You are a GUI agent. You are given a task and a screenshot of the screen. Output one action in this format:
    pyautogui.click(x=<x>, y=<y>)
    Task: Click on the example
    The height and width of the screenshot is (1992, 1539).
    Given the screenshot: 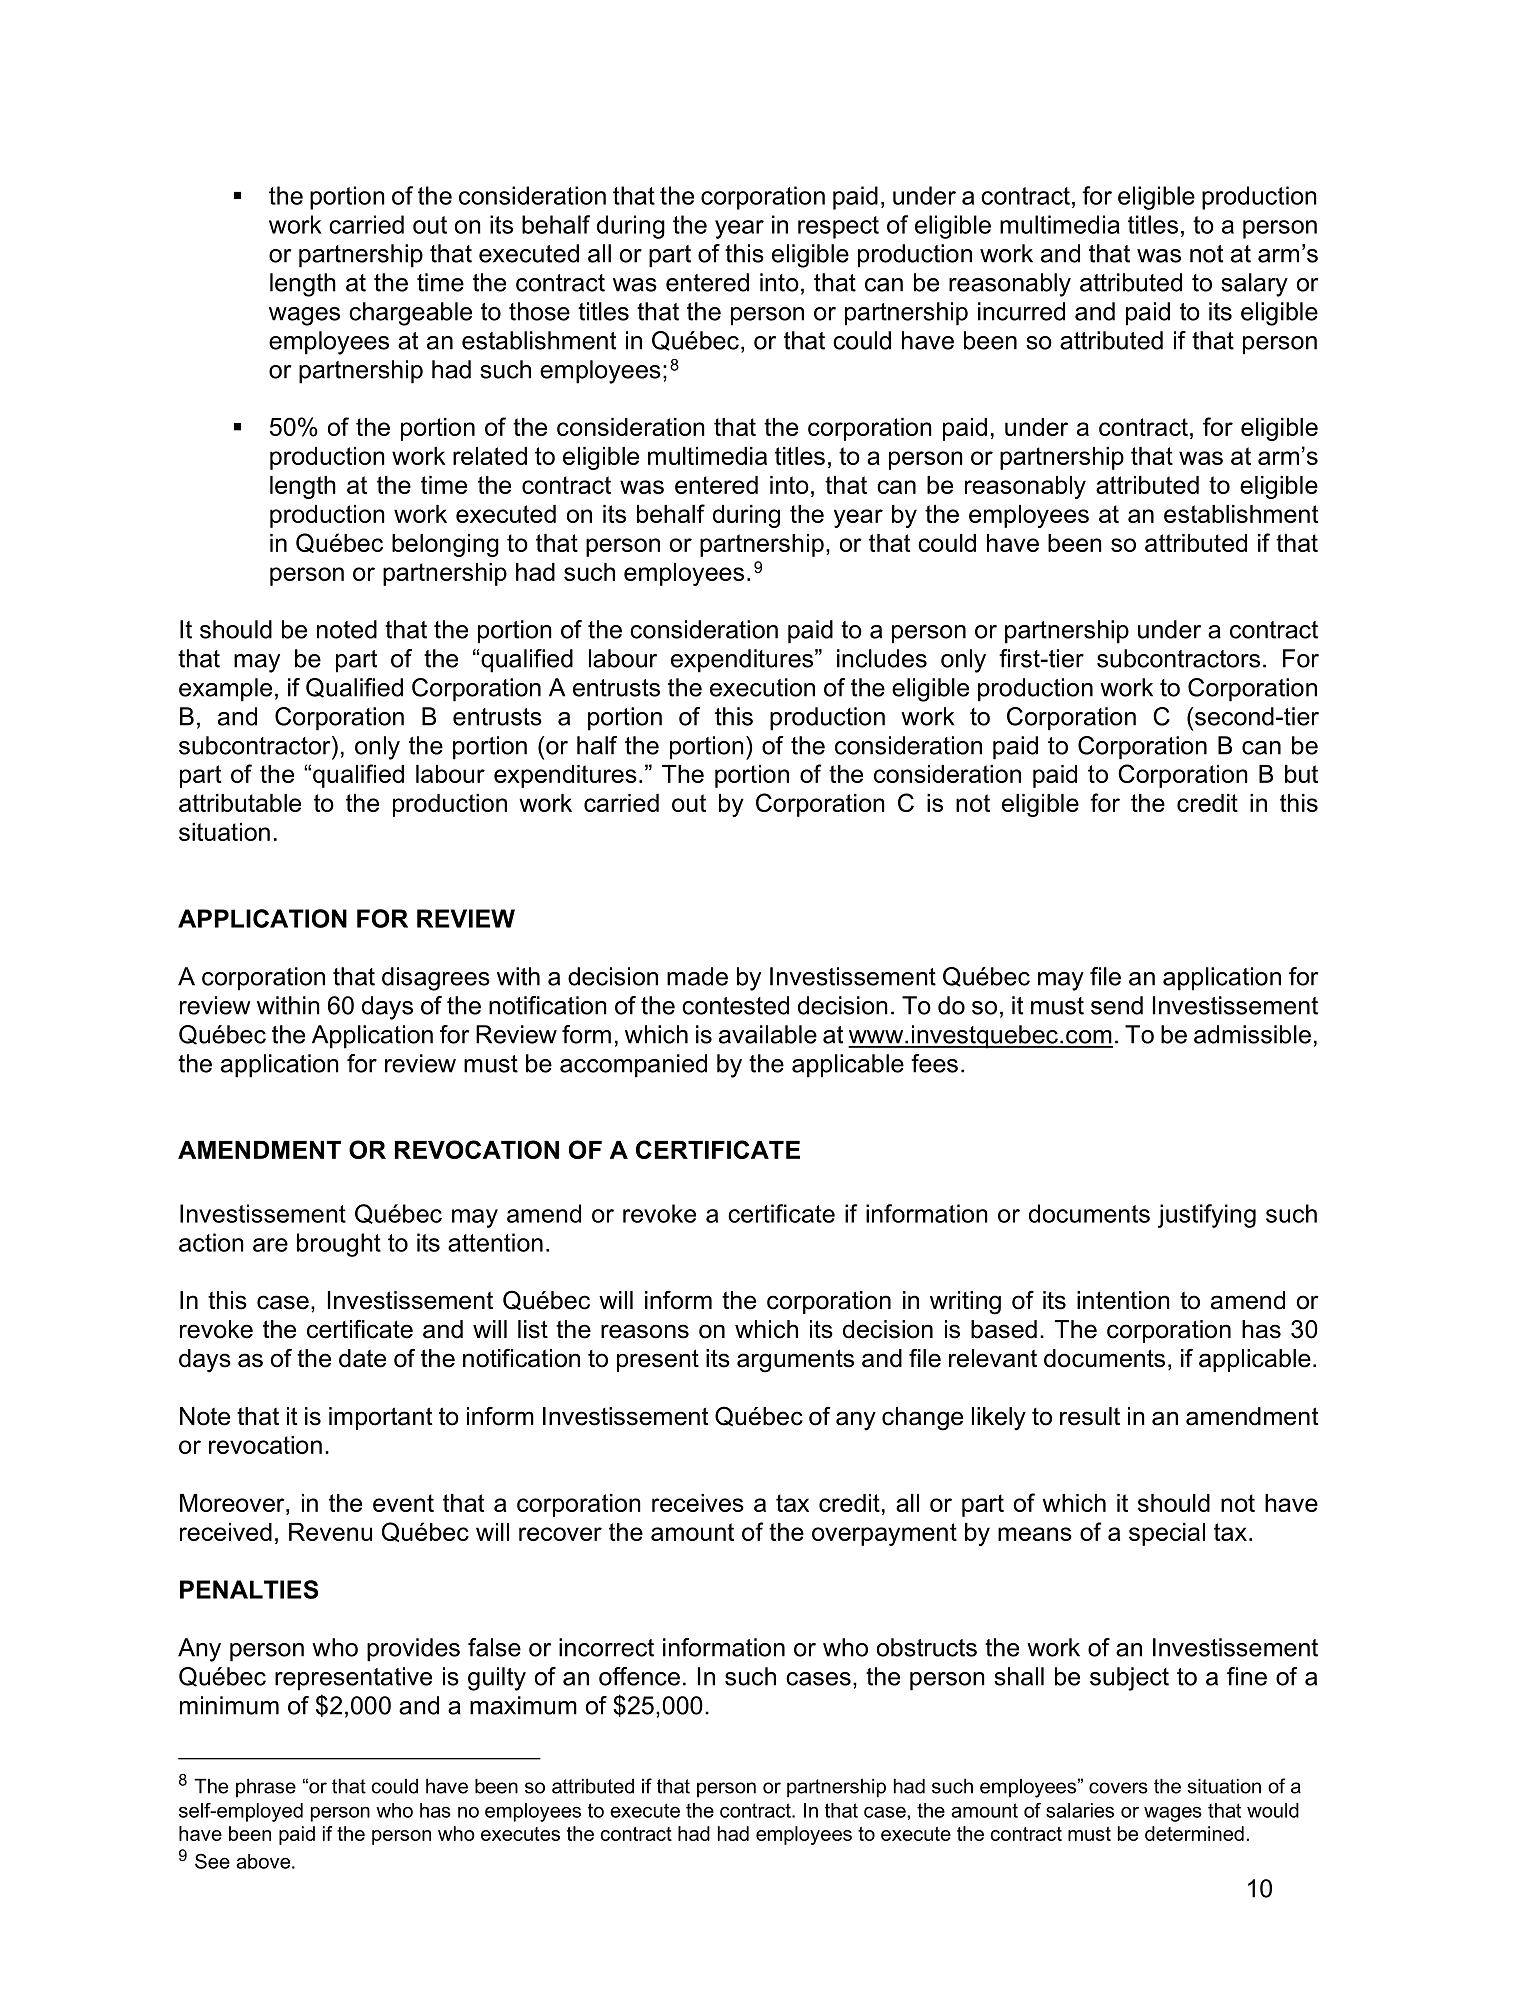 What is the action you would take?
    pyautogui.click(x=225, y=690)
